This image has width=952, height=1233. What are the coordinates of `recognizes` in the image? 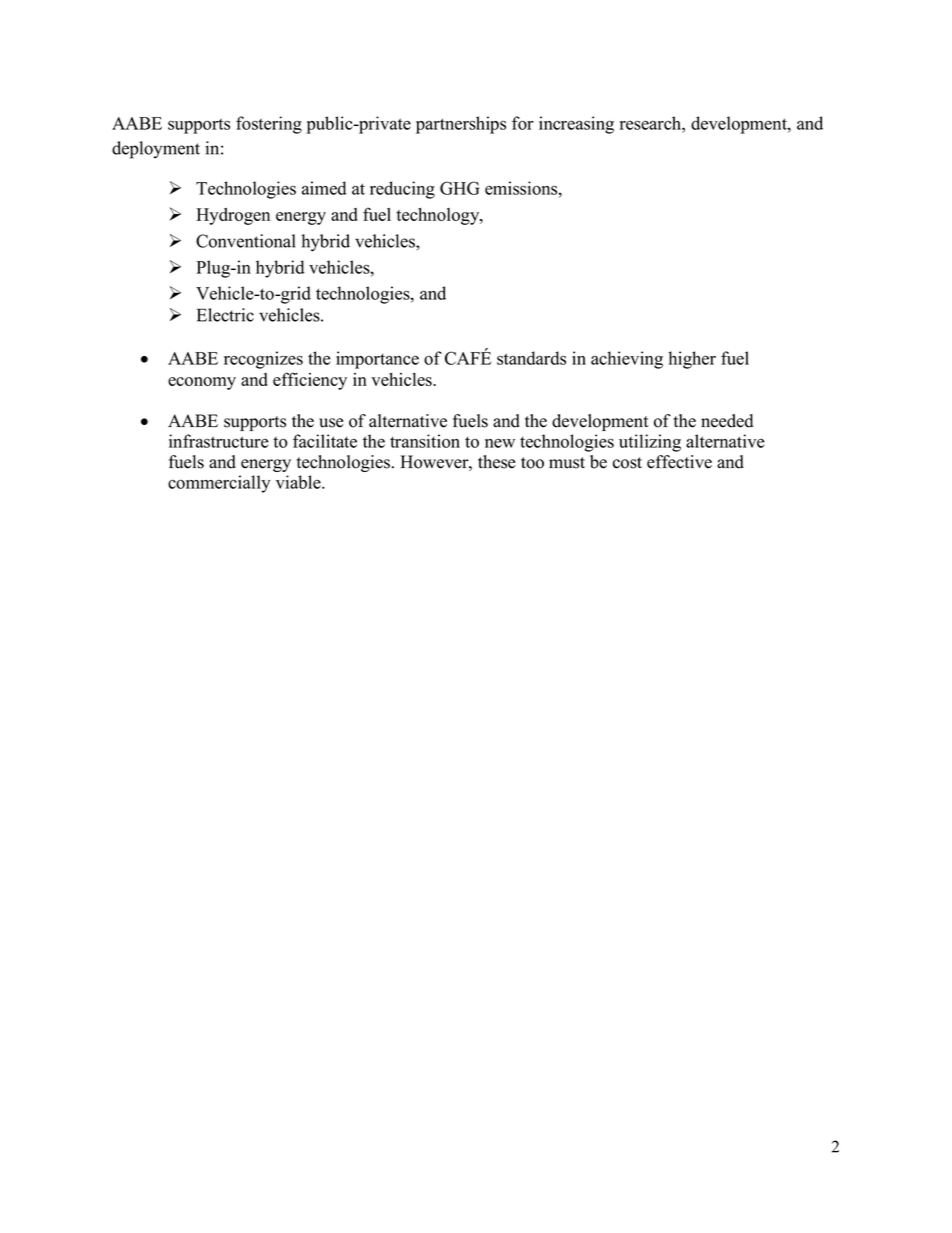 It's located at (263, 360).
